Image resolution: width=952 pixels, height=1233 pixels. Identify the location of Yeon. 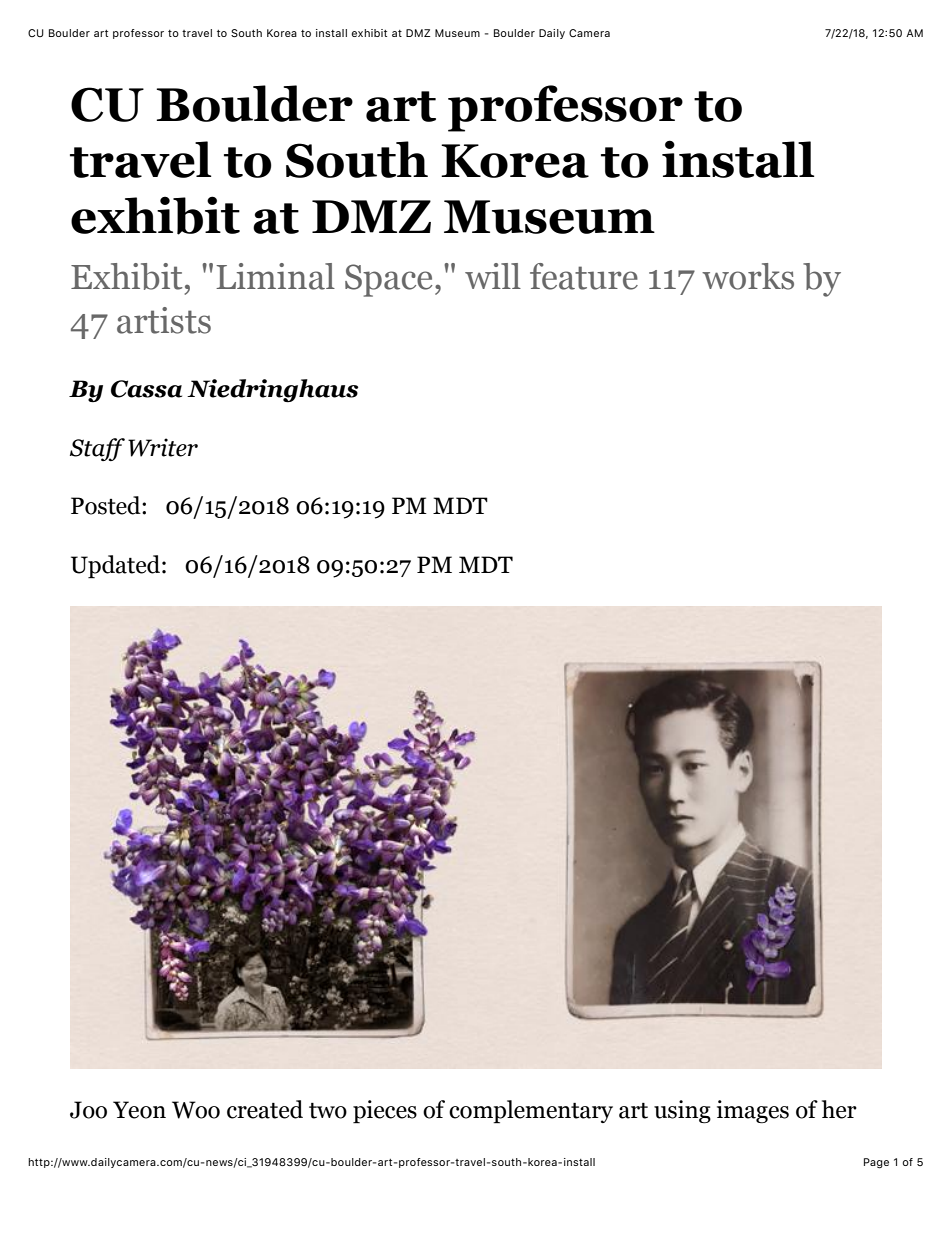
(139, 1110).
